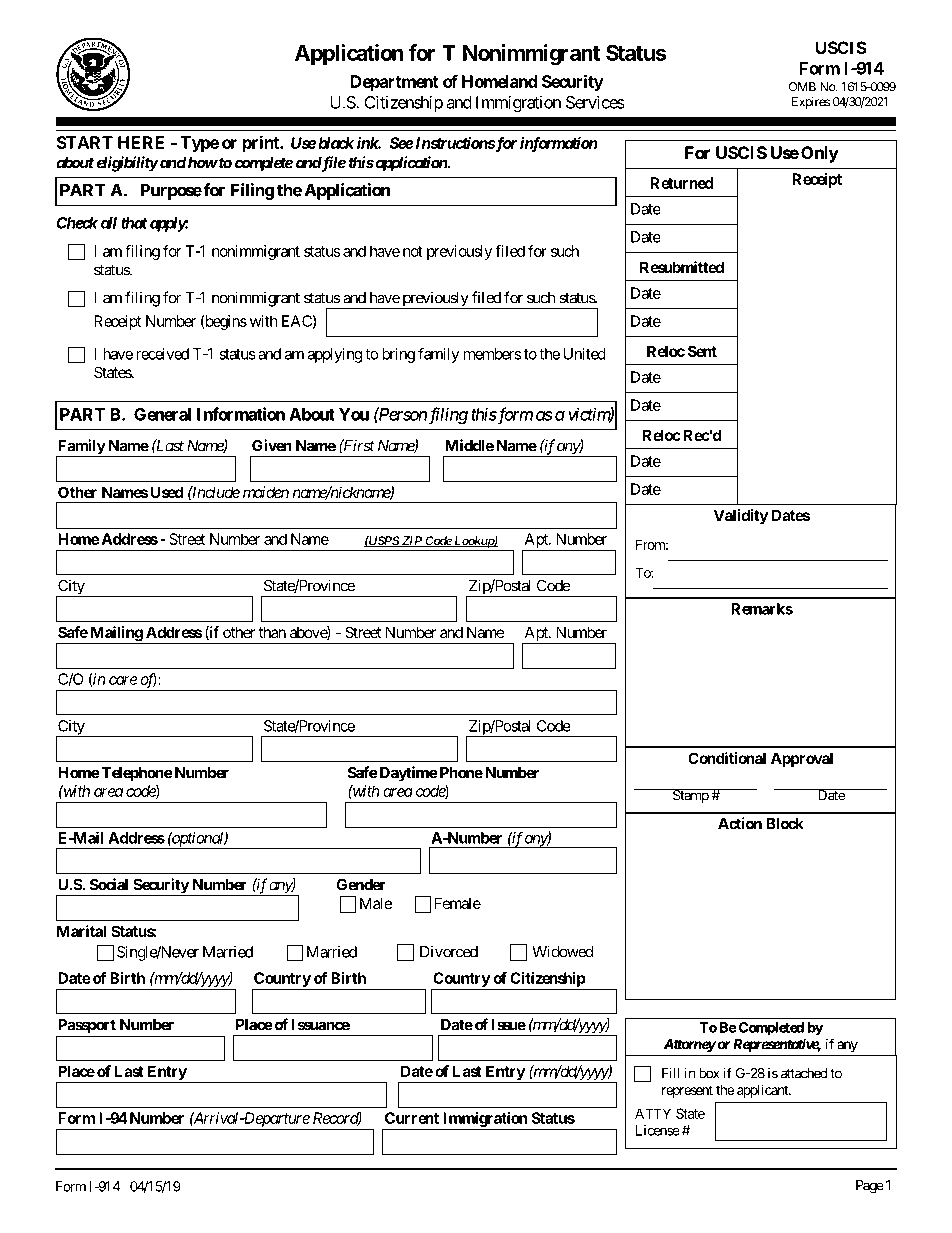 This document has width=952, height=1233. I want to click on Validity, so click(741, 517).
